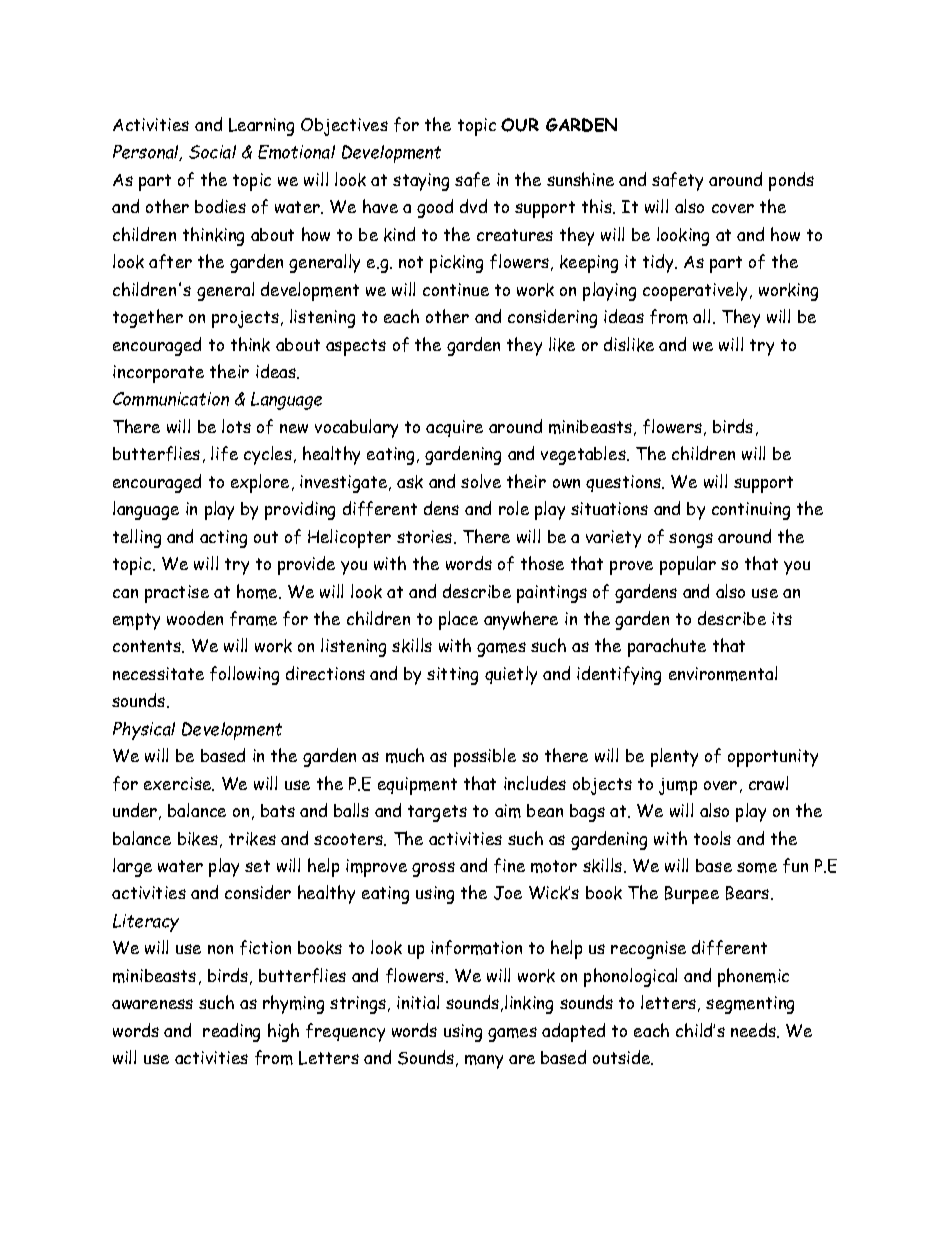 This screenshot has height=1233, width=952. I want to click on ponds, so click(791, 181).
